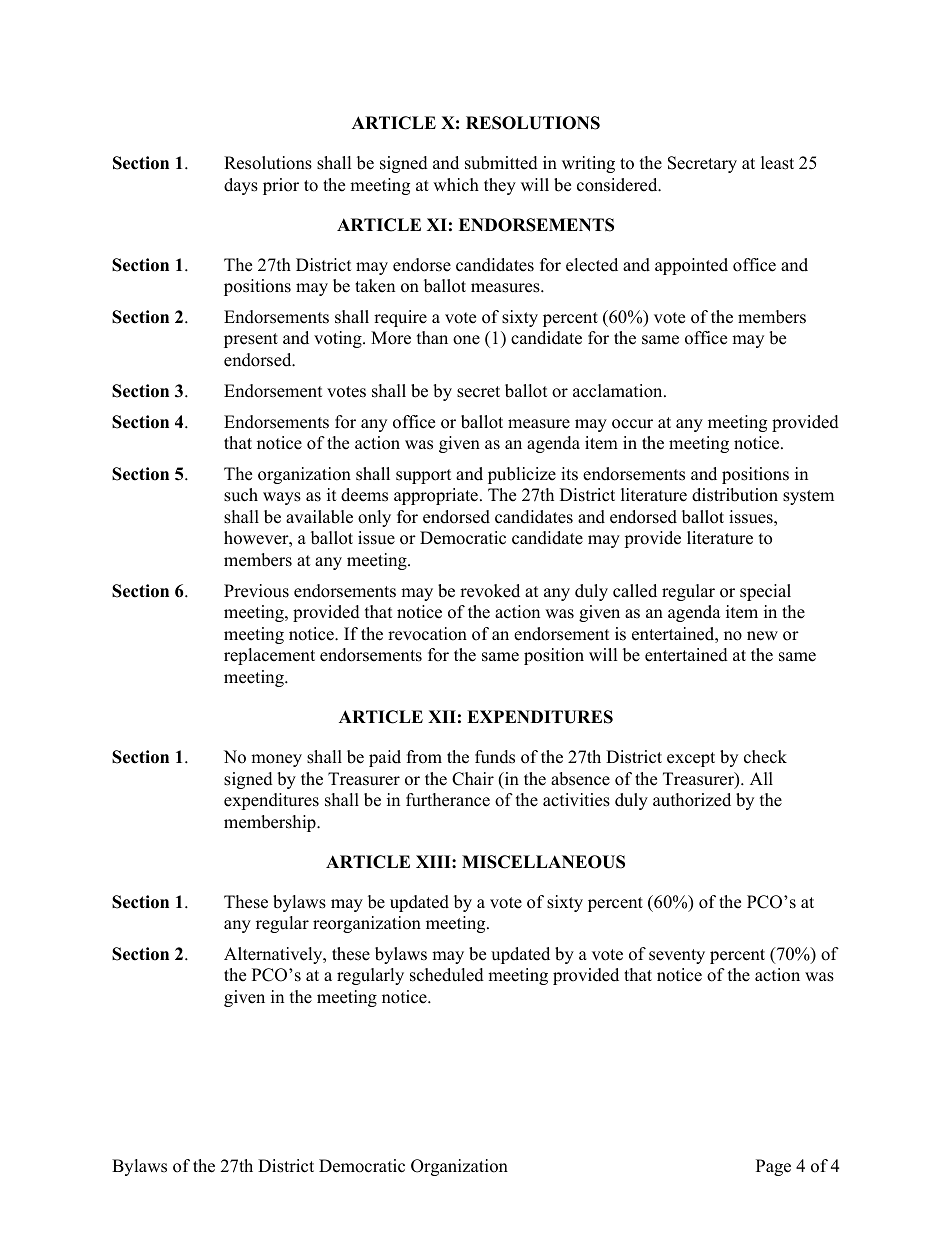 The width and height of the screenshot is (952, 1233). Describe the element at coordinates (762, 636) in the screenshot. I see `new` at that location.
